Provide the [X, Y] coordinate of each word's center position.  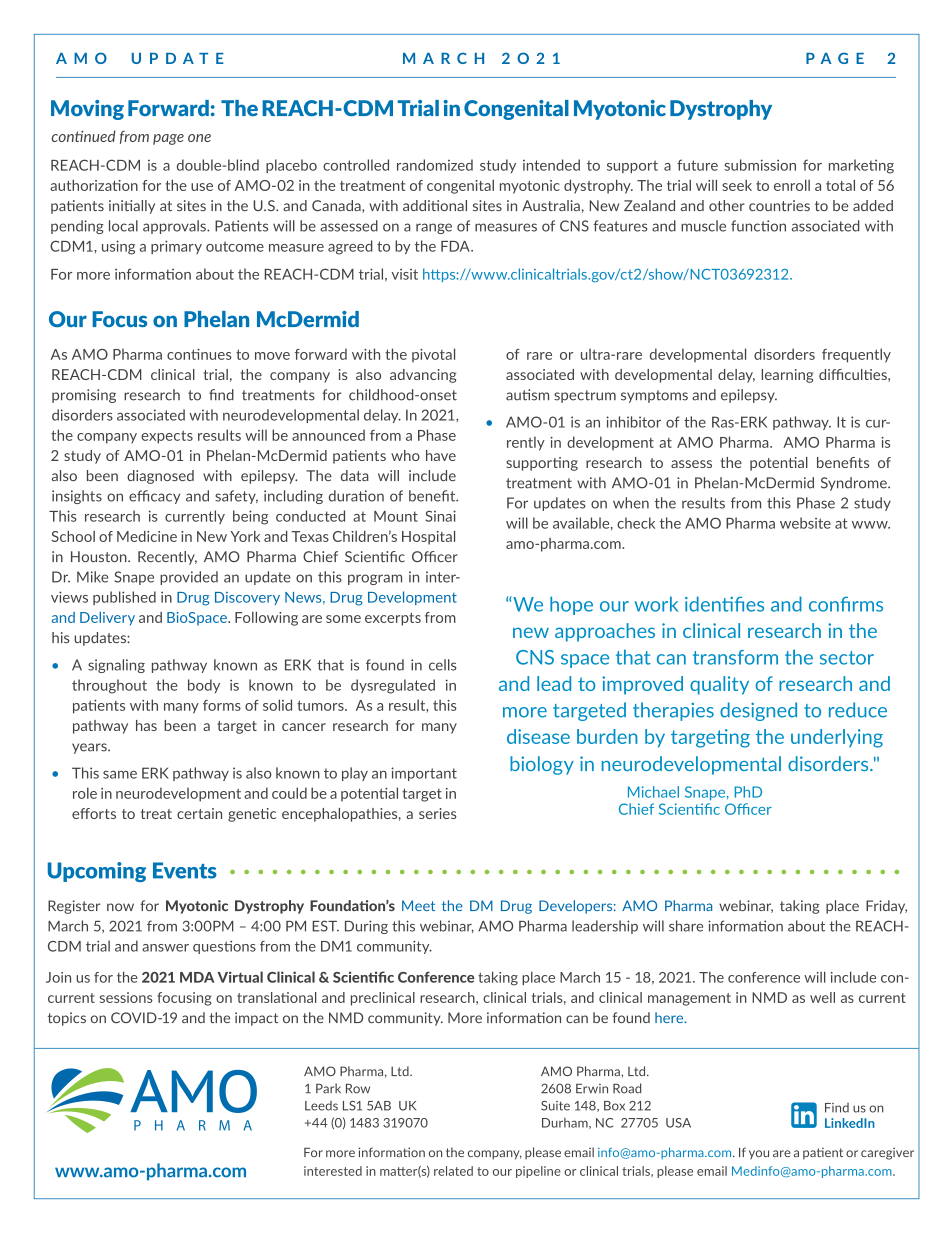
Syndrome [855, 484]
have [441, 455]
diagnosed [160, 477]
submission [760, 165]
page [168, 139]
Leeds [321, 1106]
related [453, 1171]
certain [199, 813]
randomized [435, 165]
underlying [837, 738]
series [438, 813]
